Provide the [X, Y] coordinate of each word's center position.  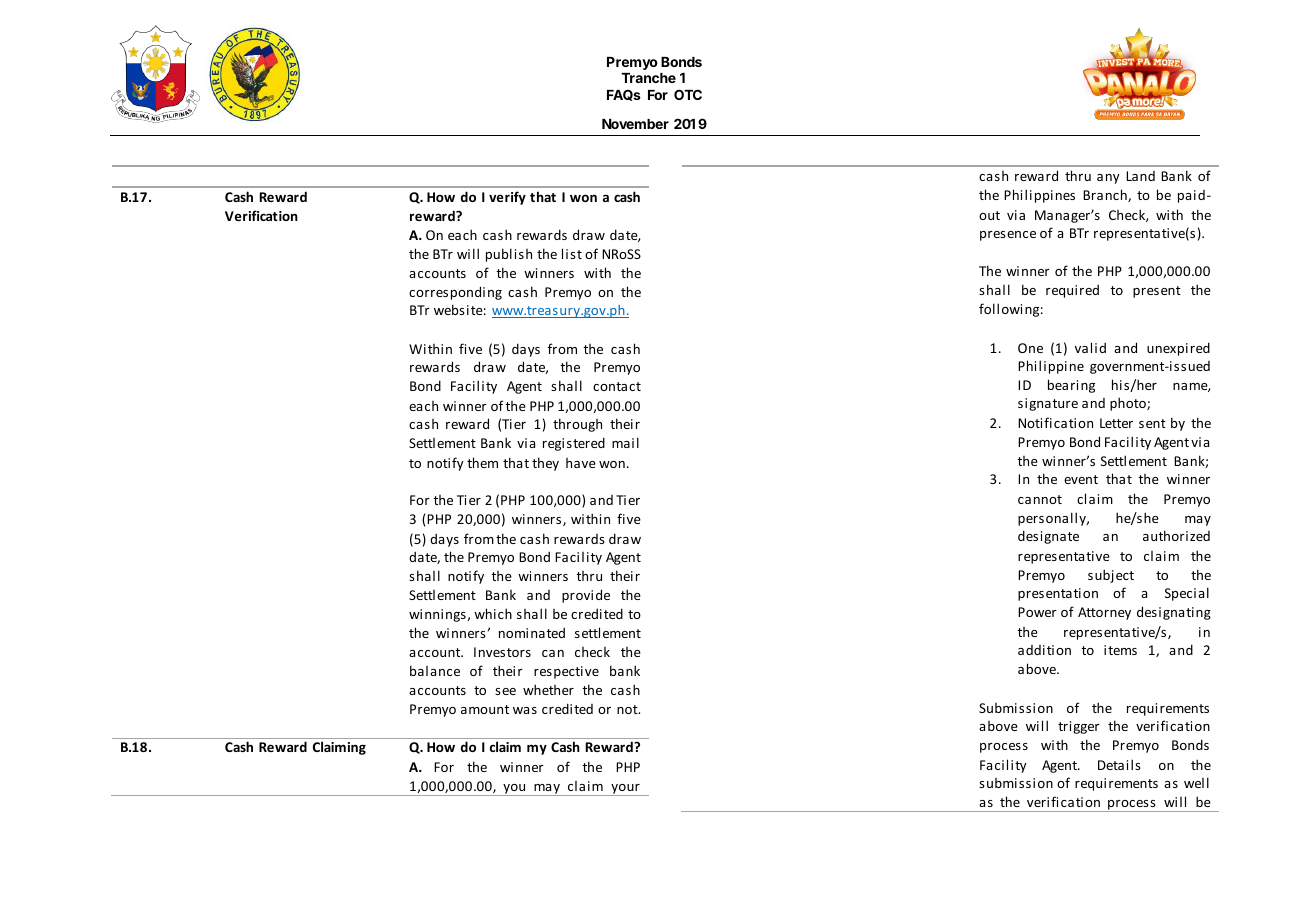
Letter [1116, 423]
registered [574, 444]
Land [1140, 176]
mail [625, 442]
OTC [688, 94]
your [625, 790]
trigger [1079, 727]
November [635, 124]
